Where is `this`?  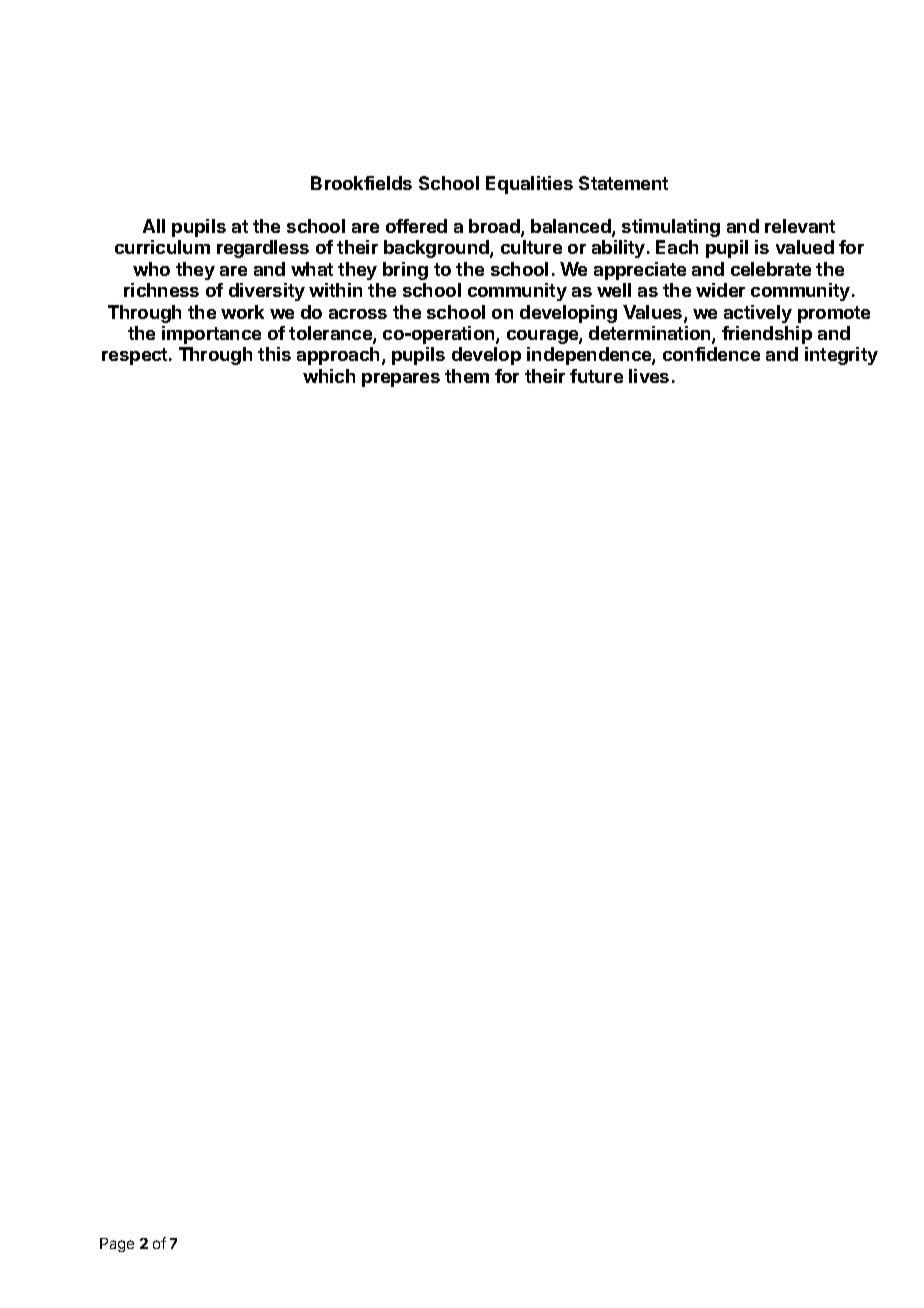
this is located at coordinates (274, 354).
